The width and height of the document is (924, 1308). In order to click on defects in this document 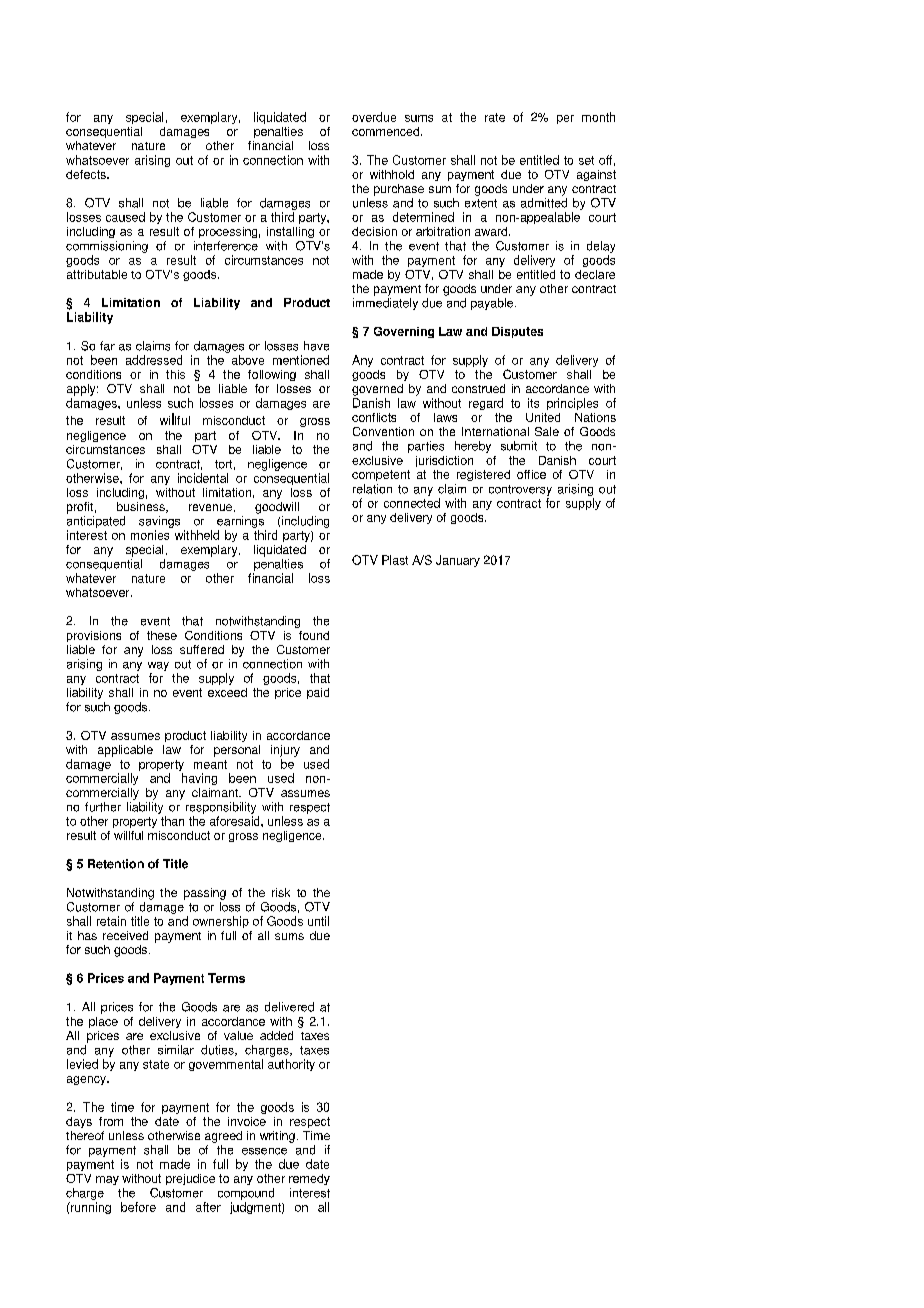, I will do `click(87, 174)`.
